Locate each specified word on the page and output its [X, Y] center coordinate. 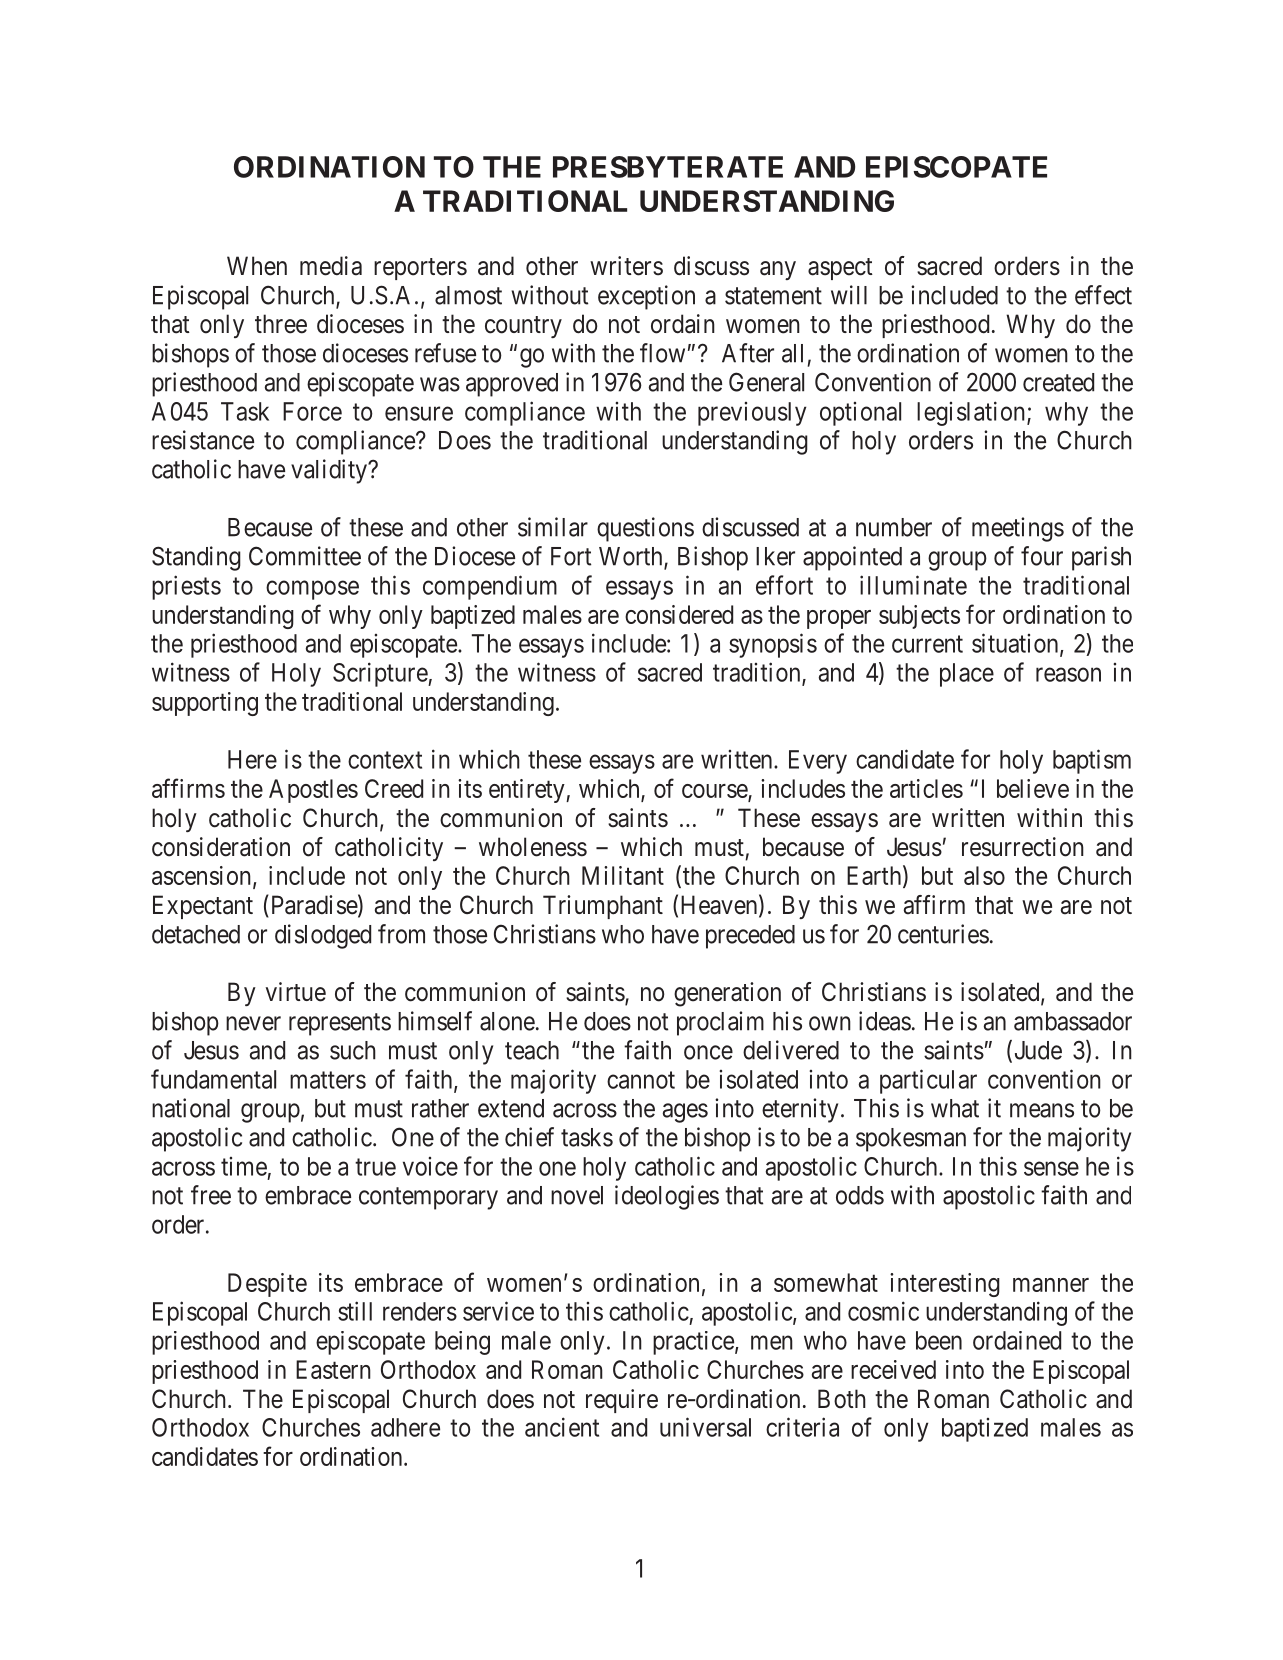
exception [646, 297]
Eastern [333, 1369]
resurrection [1023, 847]
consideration [221, 847]
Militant [623, 875]
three [281, 324]
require [622, 1401]
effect [1103, 295]
